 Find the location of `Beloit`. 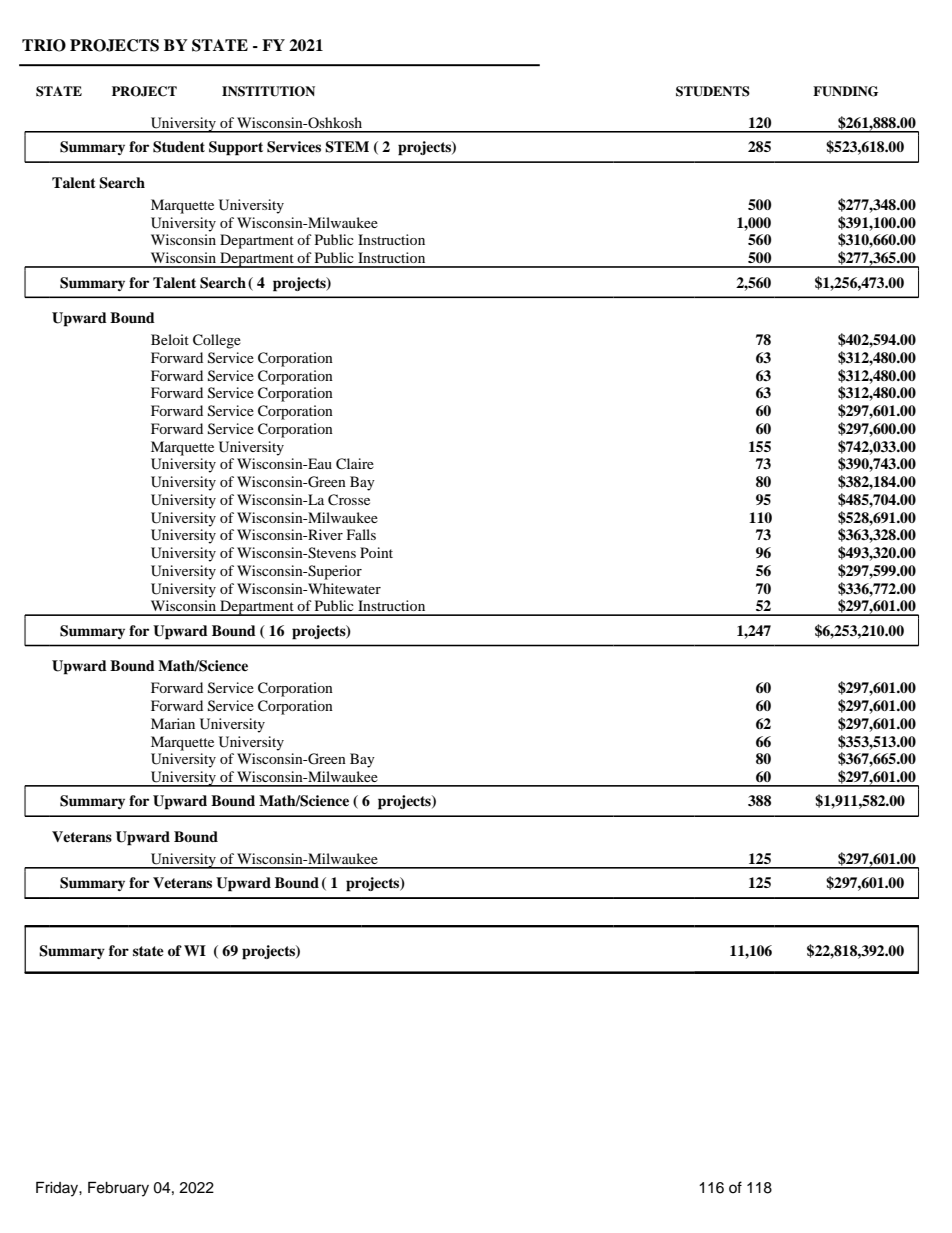

Beloit is located at coordinates (170, 339).
